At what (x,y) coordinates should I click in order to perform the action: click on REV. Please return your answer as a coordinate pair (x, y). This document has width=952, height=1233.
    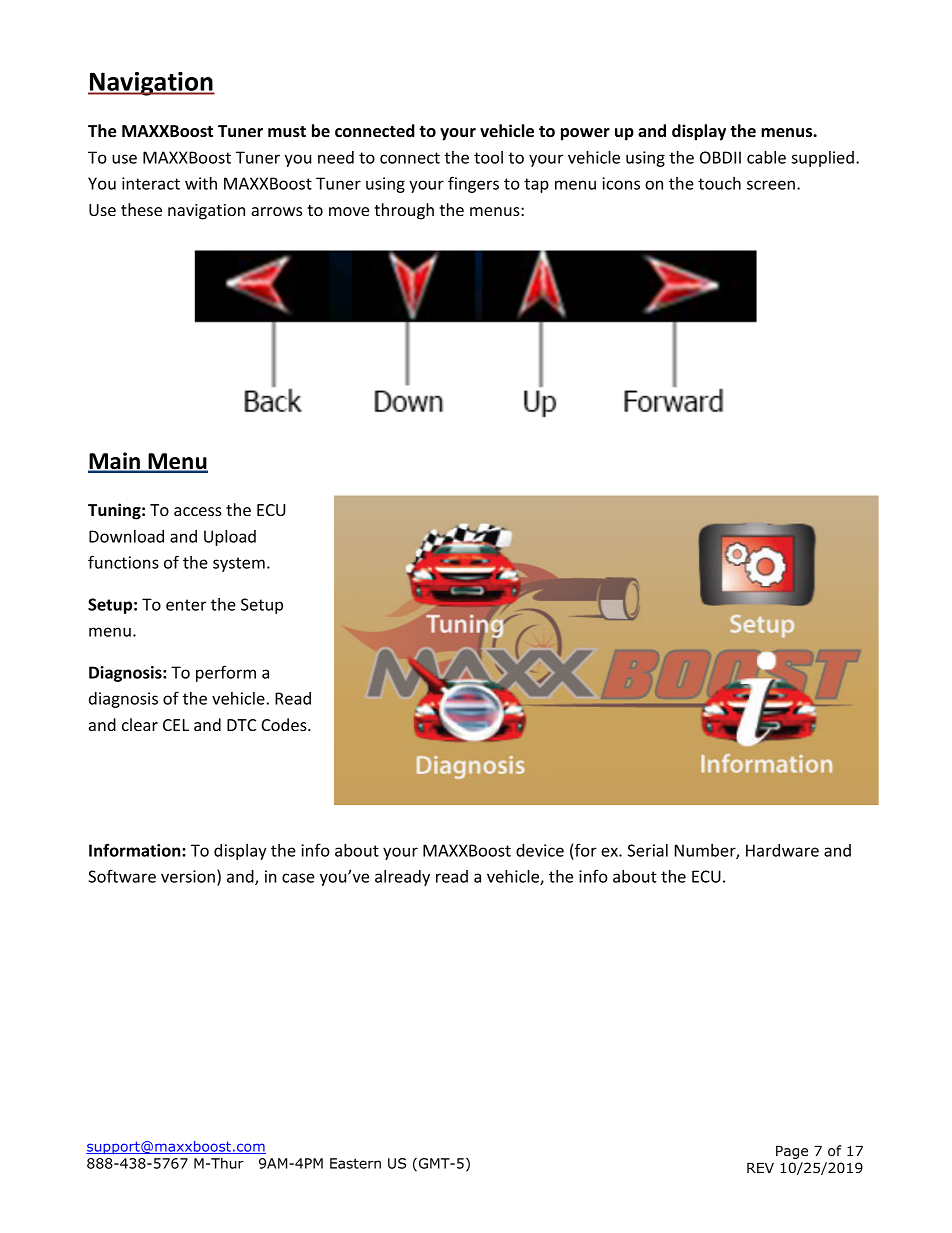
    Looking at the image, I should click on (760, 1168).
